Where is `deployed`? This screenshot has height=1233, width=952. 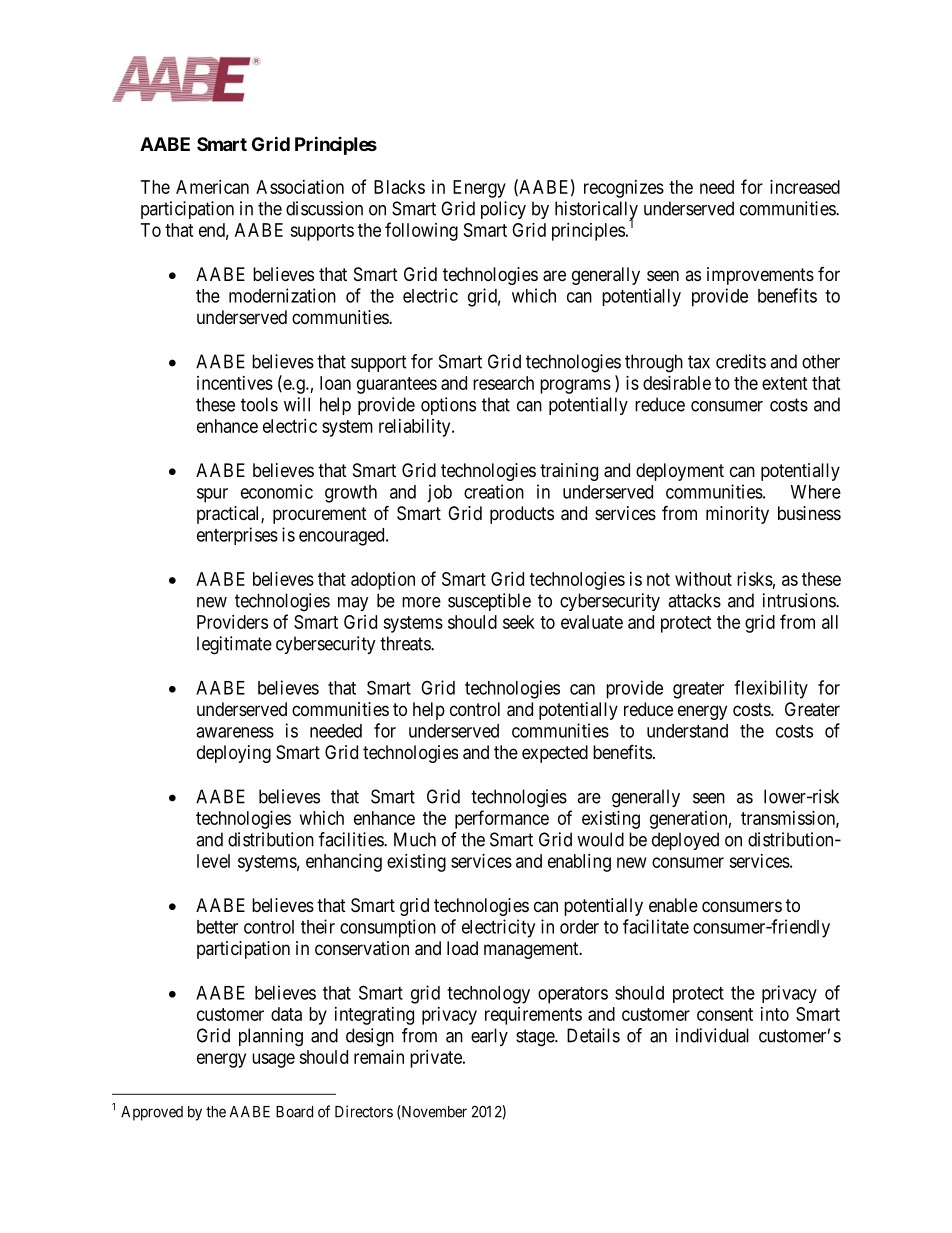
deployed is located at coordinates (685, 841).
